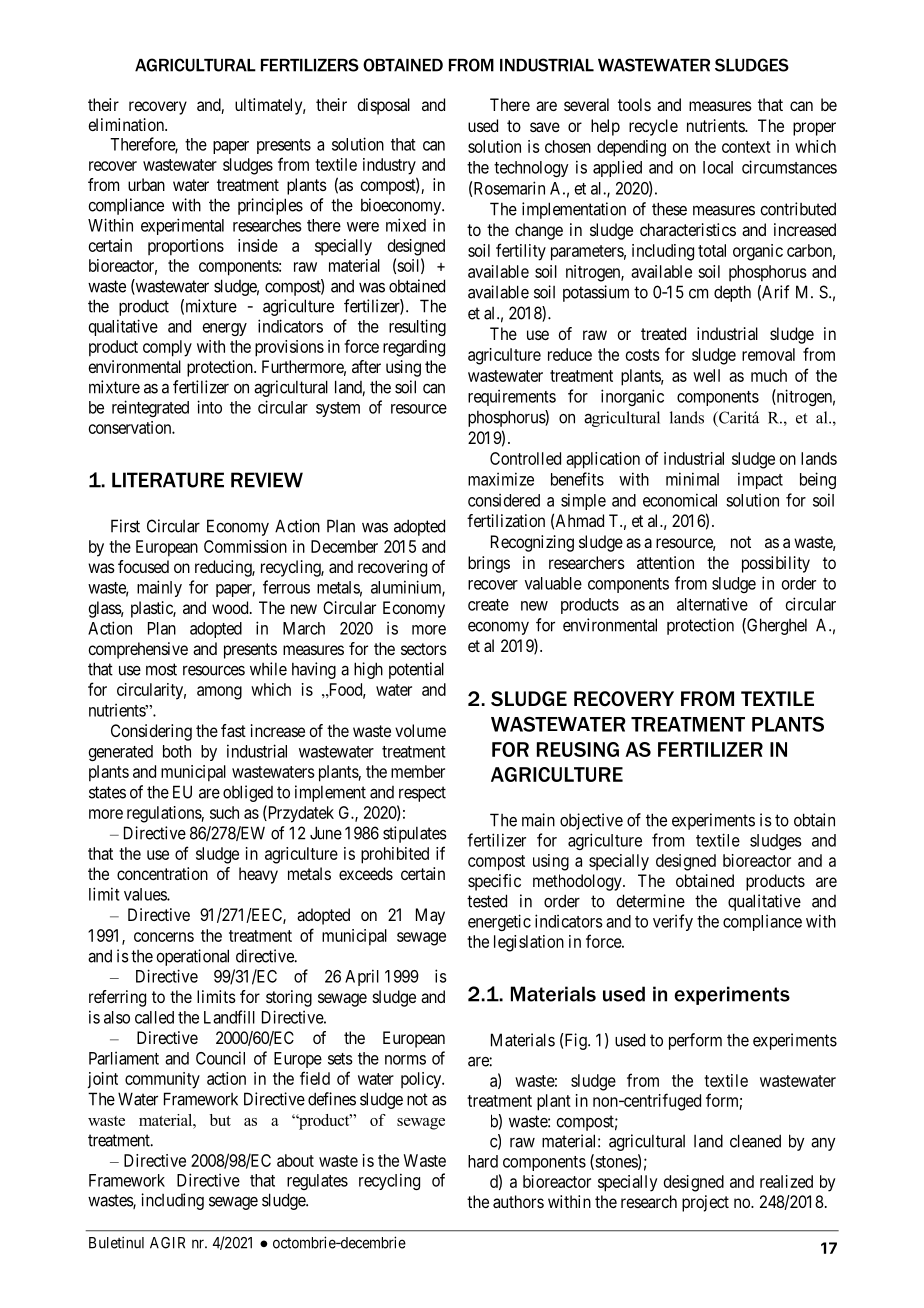 This document has width=924, height=1308. I want to click on context, so click(746, 147).
